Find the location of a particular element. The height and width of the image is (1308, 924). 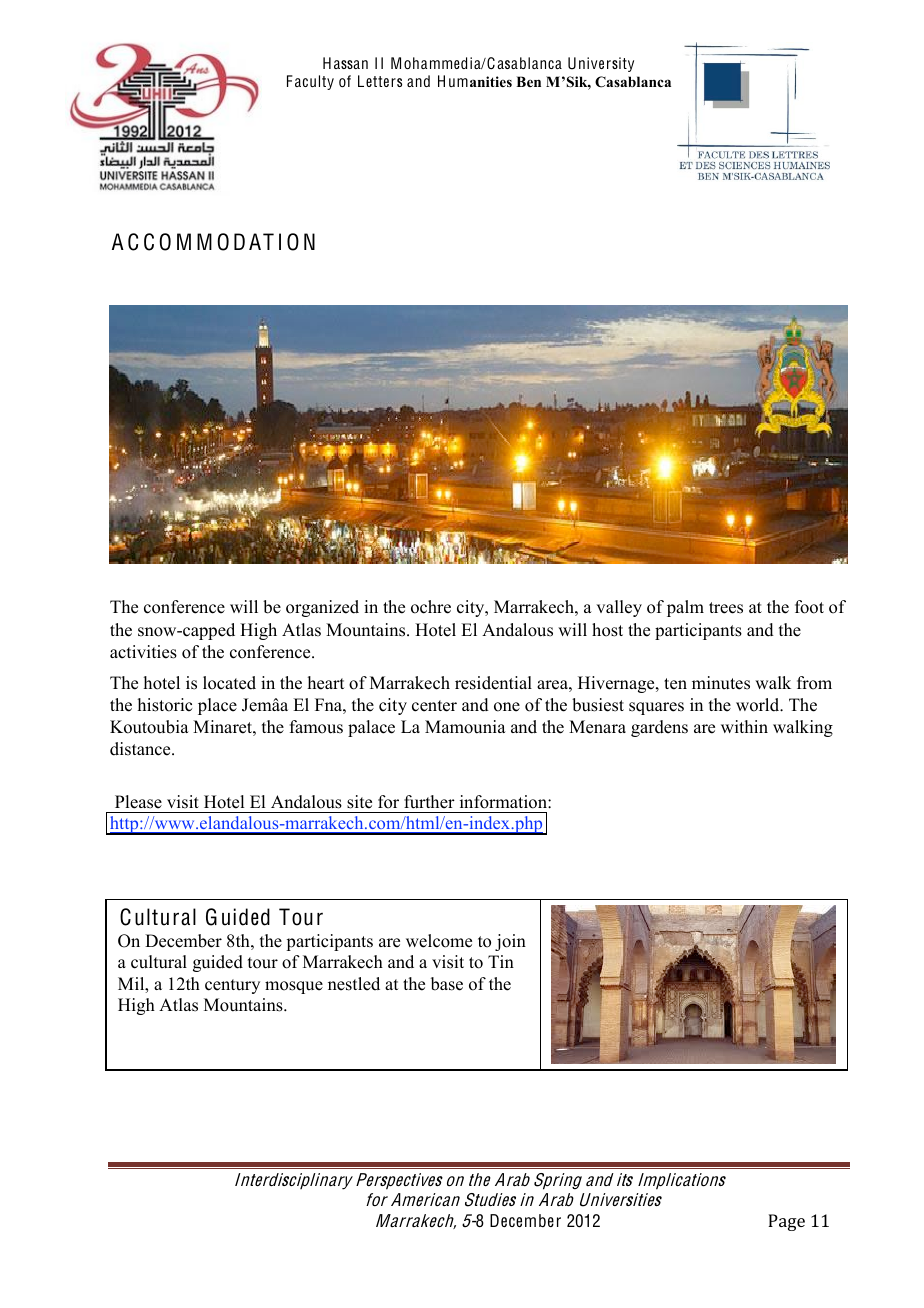

within is located at coordinates (744, 726).
